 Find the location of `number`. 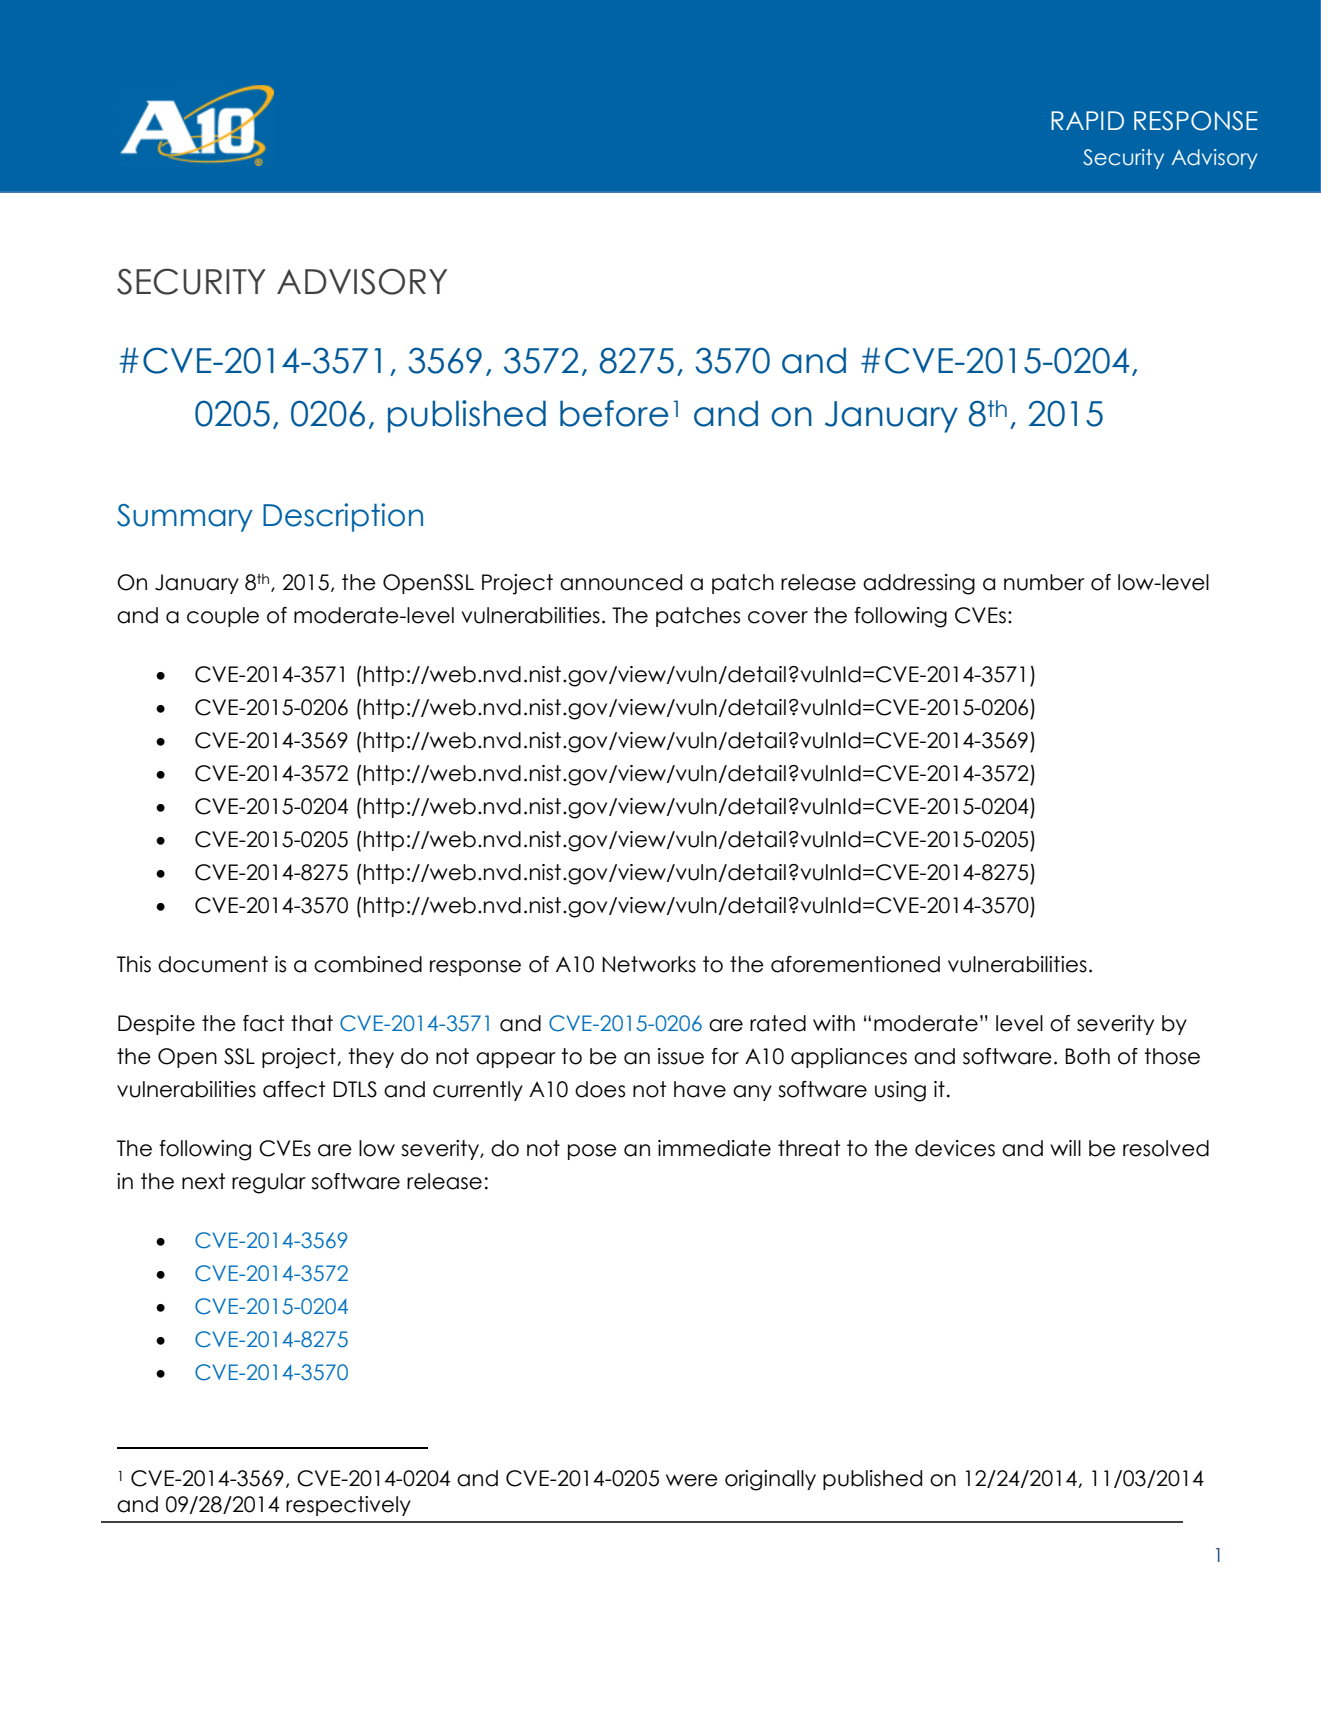

number is located at coordinates (1044, 582).
